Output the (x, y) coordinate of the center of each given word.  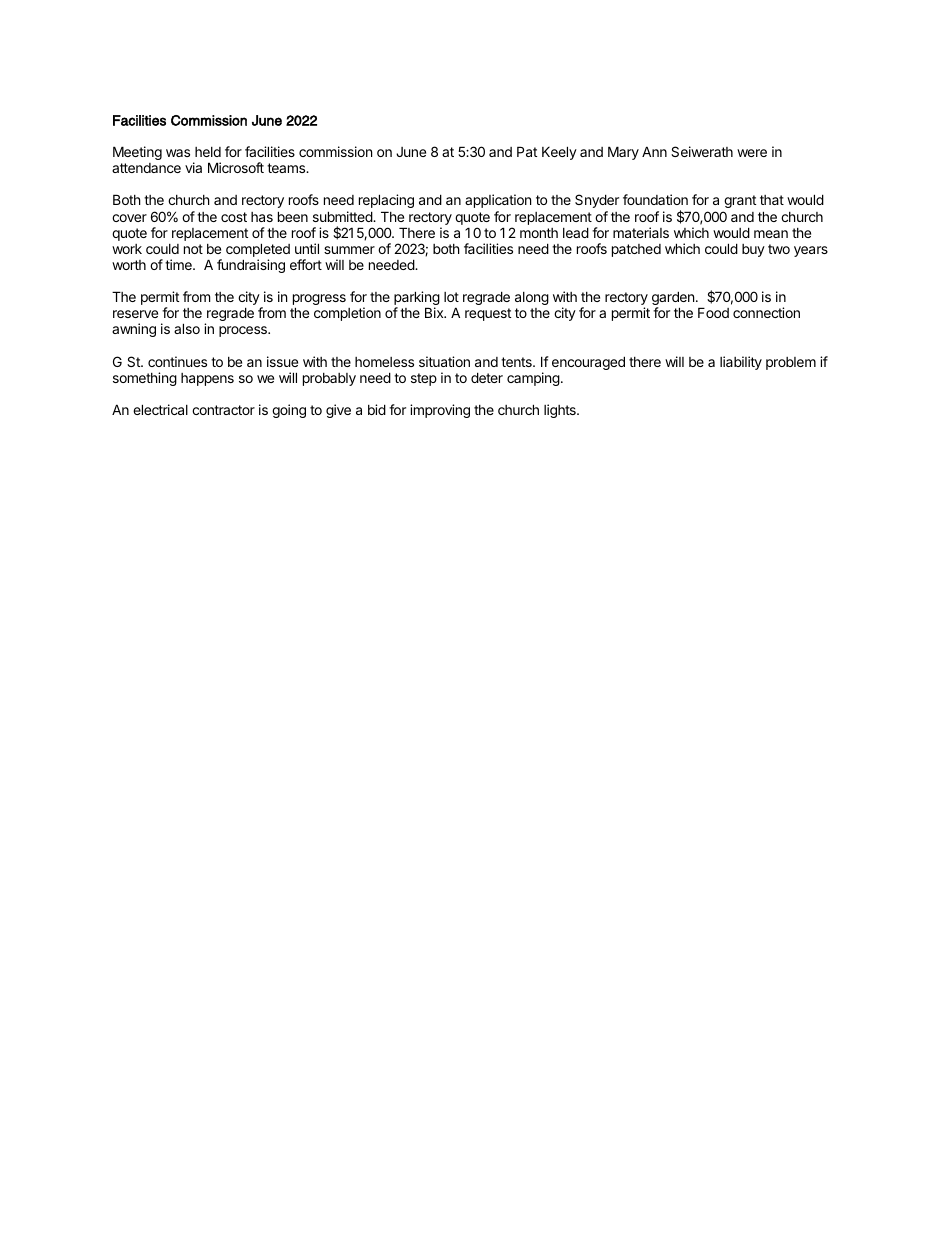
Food (713, 312)
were (752, 153)
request (488, 314)
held (208, 152)
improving (440, 411)
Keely (559, 153)
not (193, 249)
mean (771, 234)
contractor (223, 410)
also (187, 328)
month (539, 233)
